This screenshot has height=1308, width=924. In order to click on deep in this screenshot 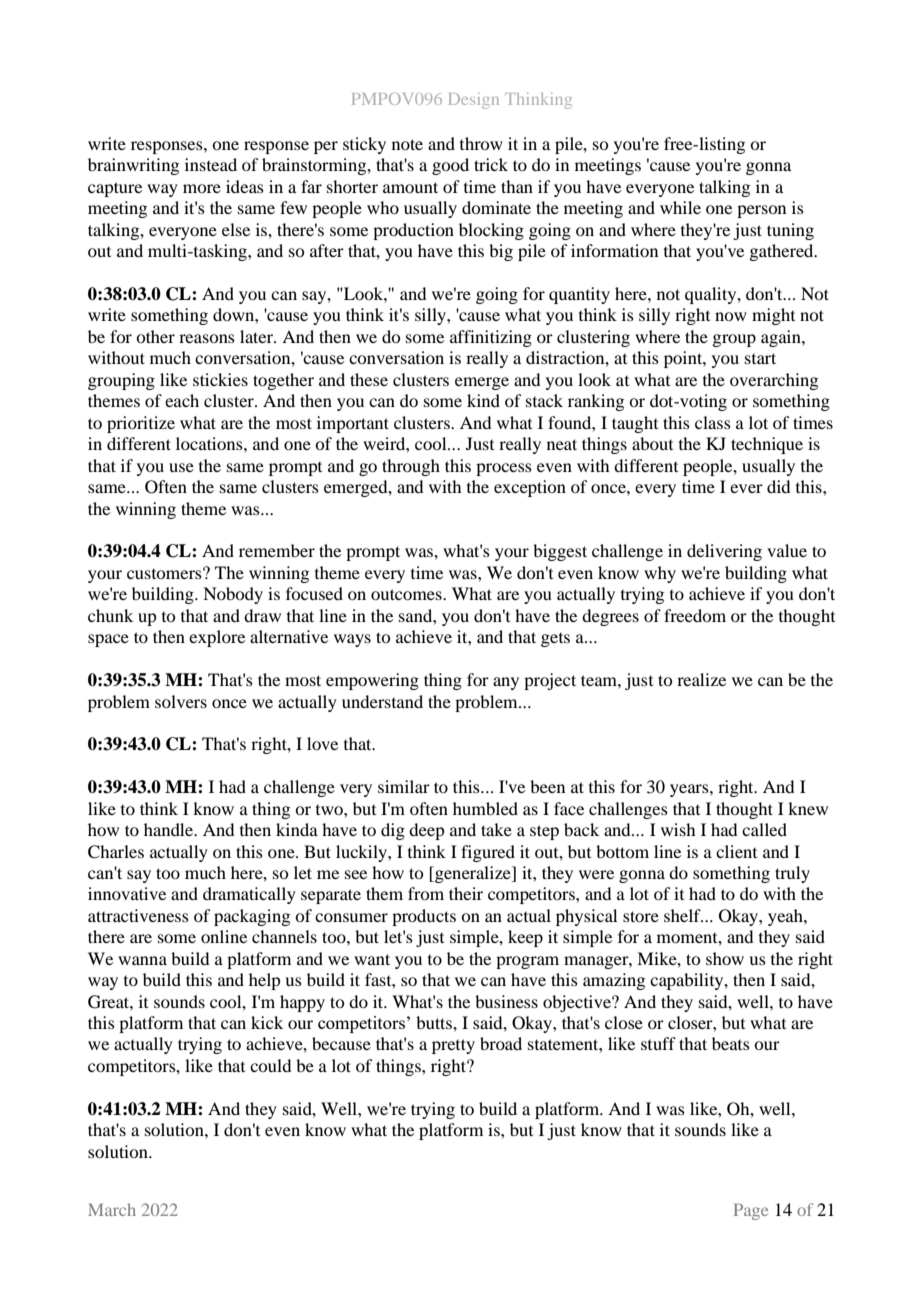, I will do `click(426, 831)`.
